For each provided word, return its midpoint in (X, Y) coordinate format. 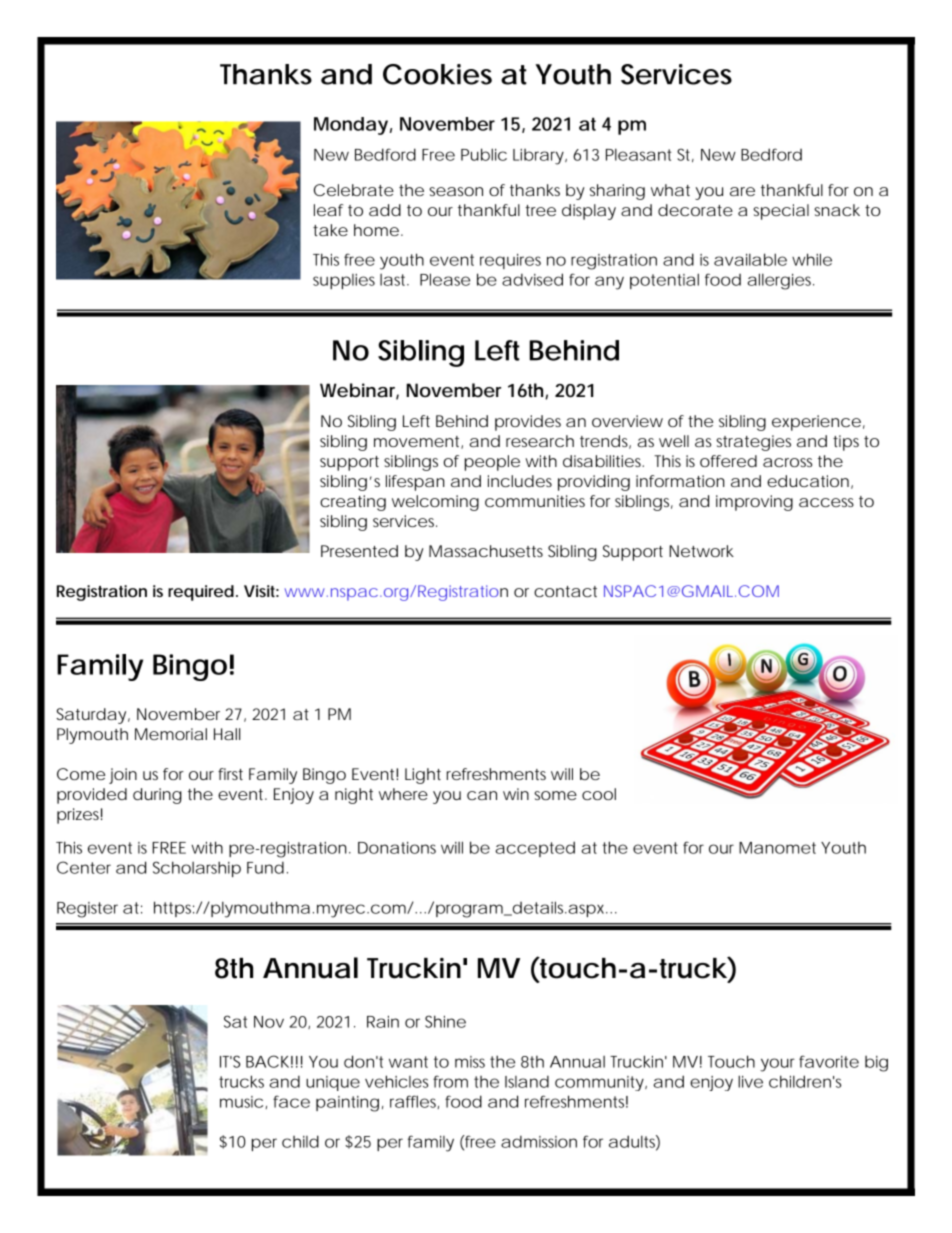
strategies (753, 443)
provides (528, 423)
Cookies (437, 74)
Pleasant (639, 154)
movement (418, 442)
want (408, 1062)
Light (423, 776)
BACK (267, 1061)
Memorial (171, 734)
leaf (328, 210)
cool (599, 794)
